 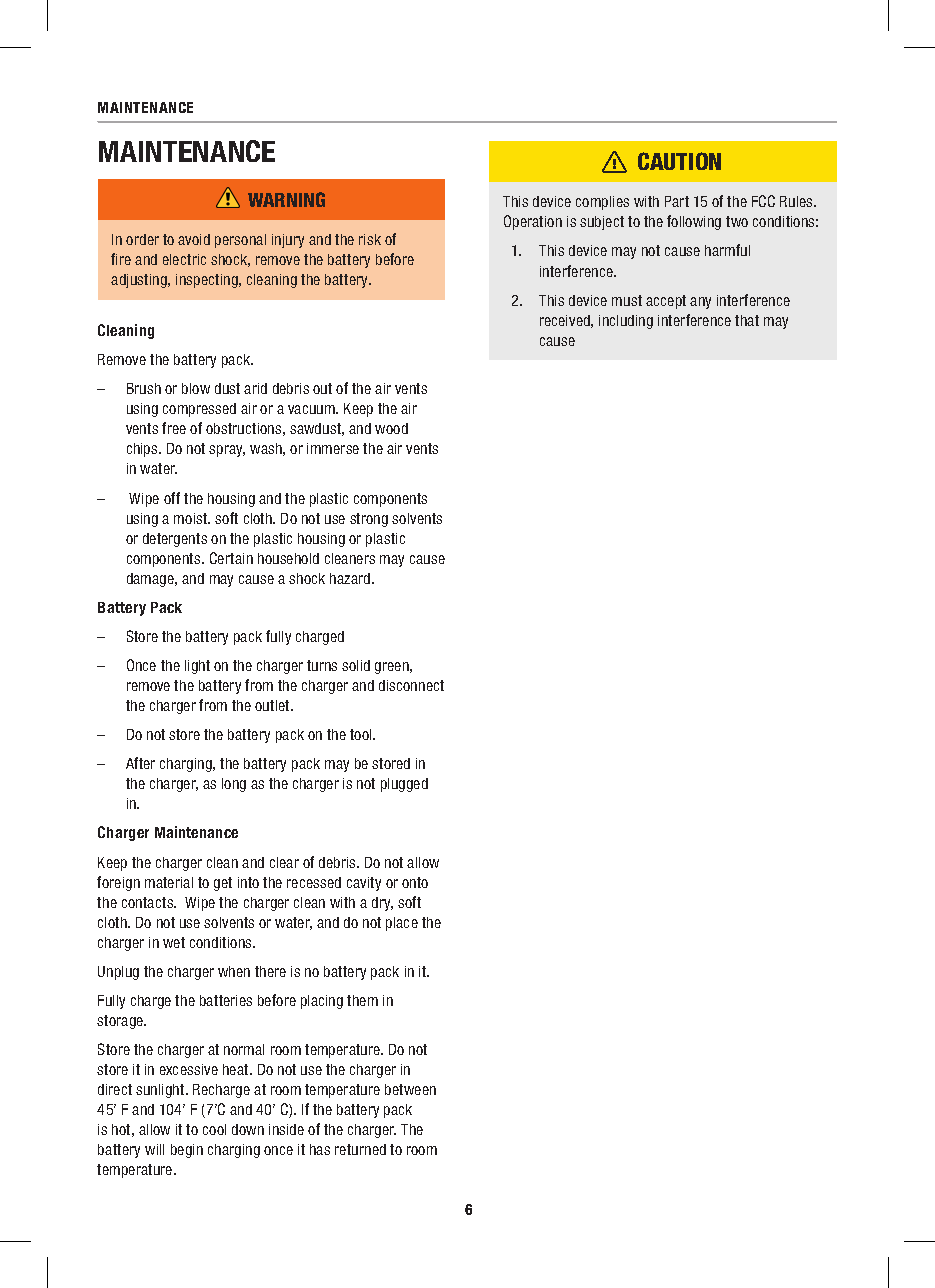 I want to click on Part, so click(x=677, y=201).
